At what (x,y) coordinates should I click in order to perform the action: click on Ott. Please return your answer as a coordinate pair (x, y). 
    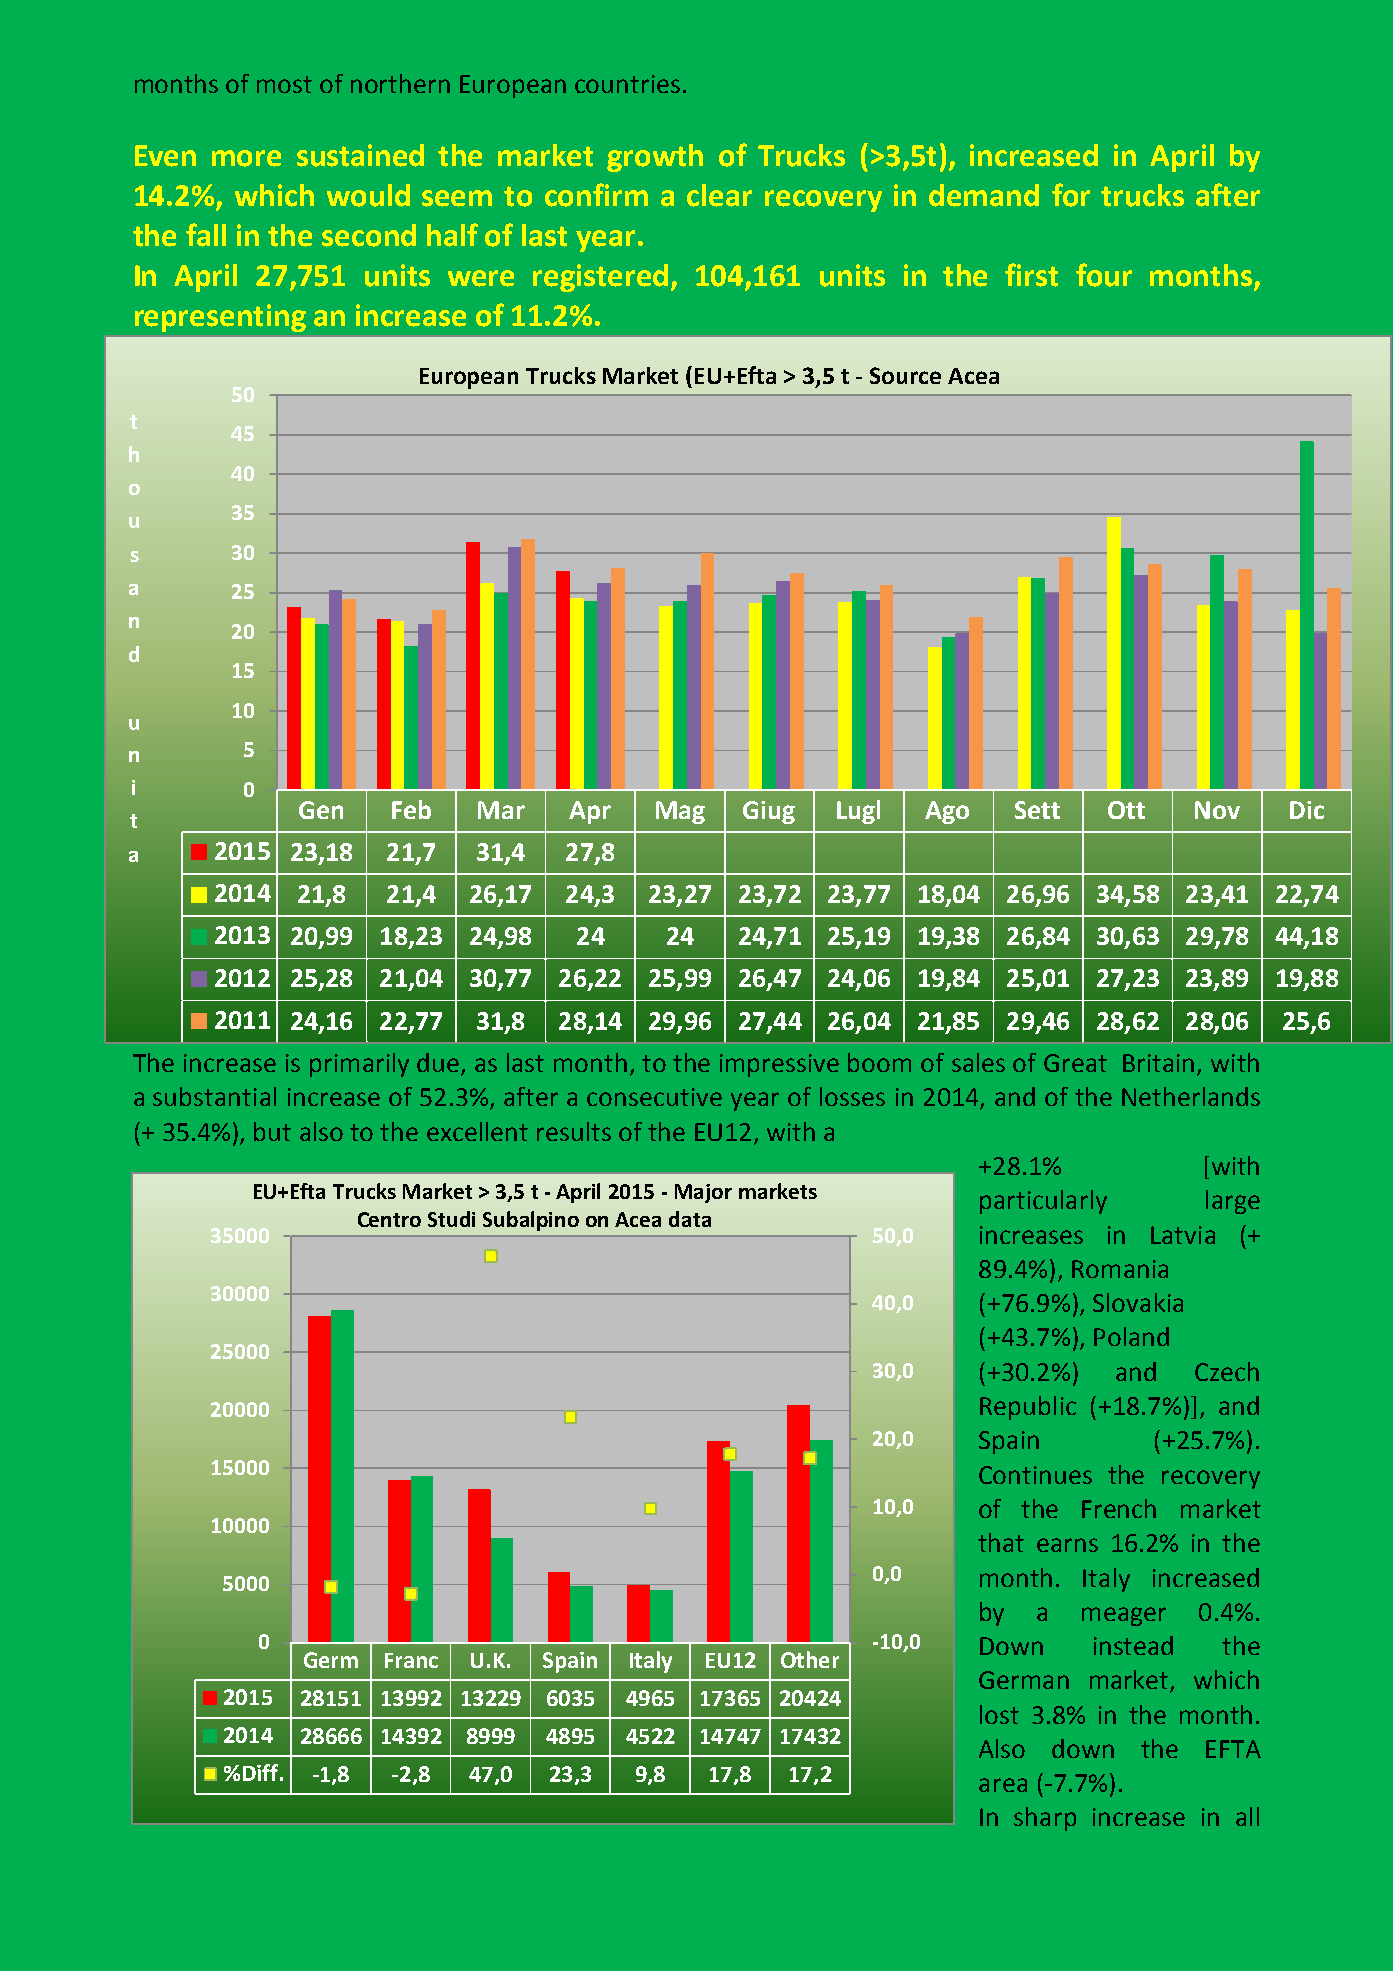
    Looking at the image, I should click on (1126, 810).
